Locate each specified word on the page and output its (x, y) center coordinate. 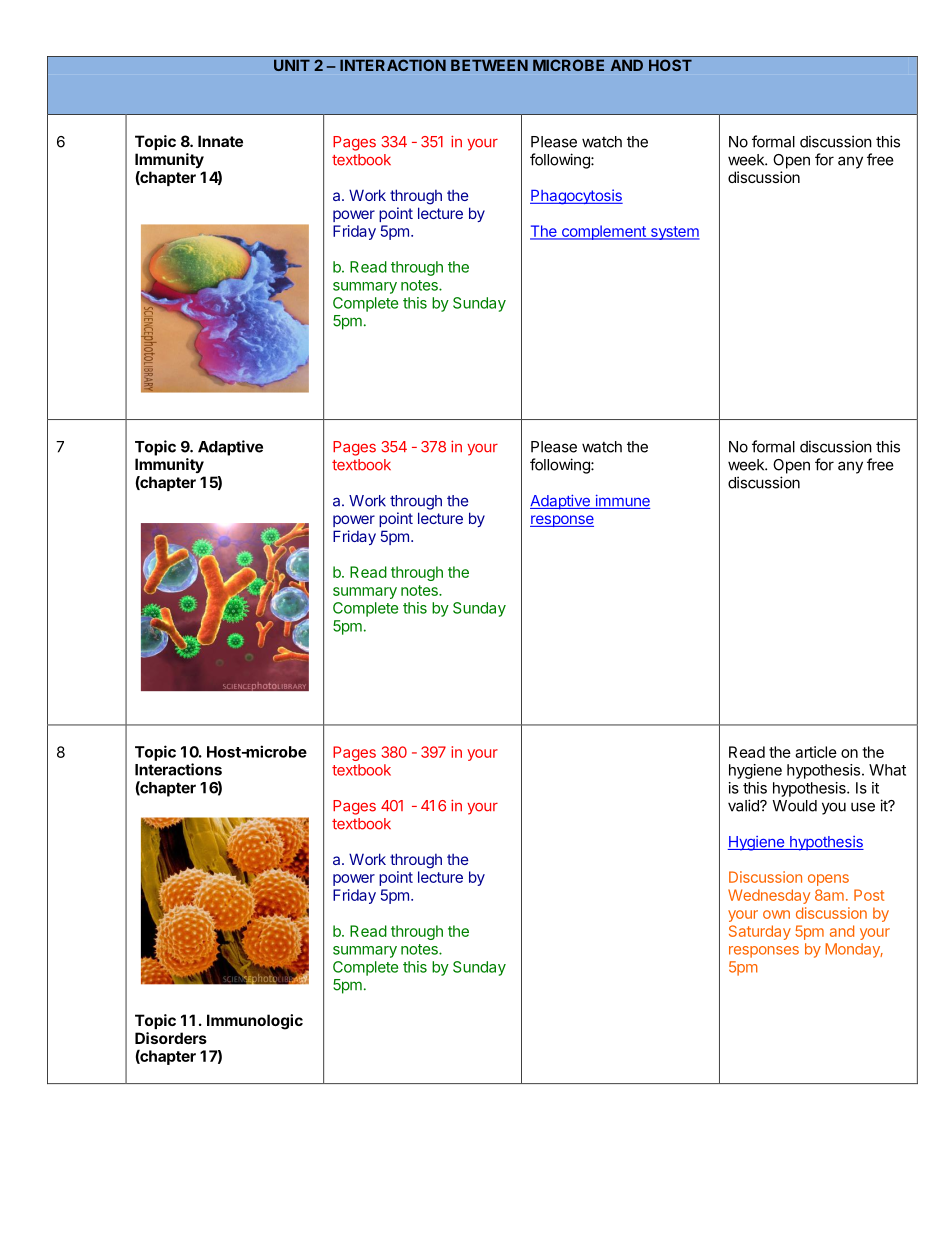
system (674, 233)
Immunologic (255, 1022)
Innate (220, 141)
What (887, 770)
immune (621, 501)
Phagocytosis (576, 197)
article (816, 752)
